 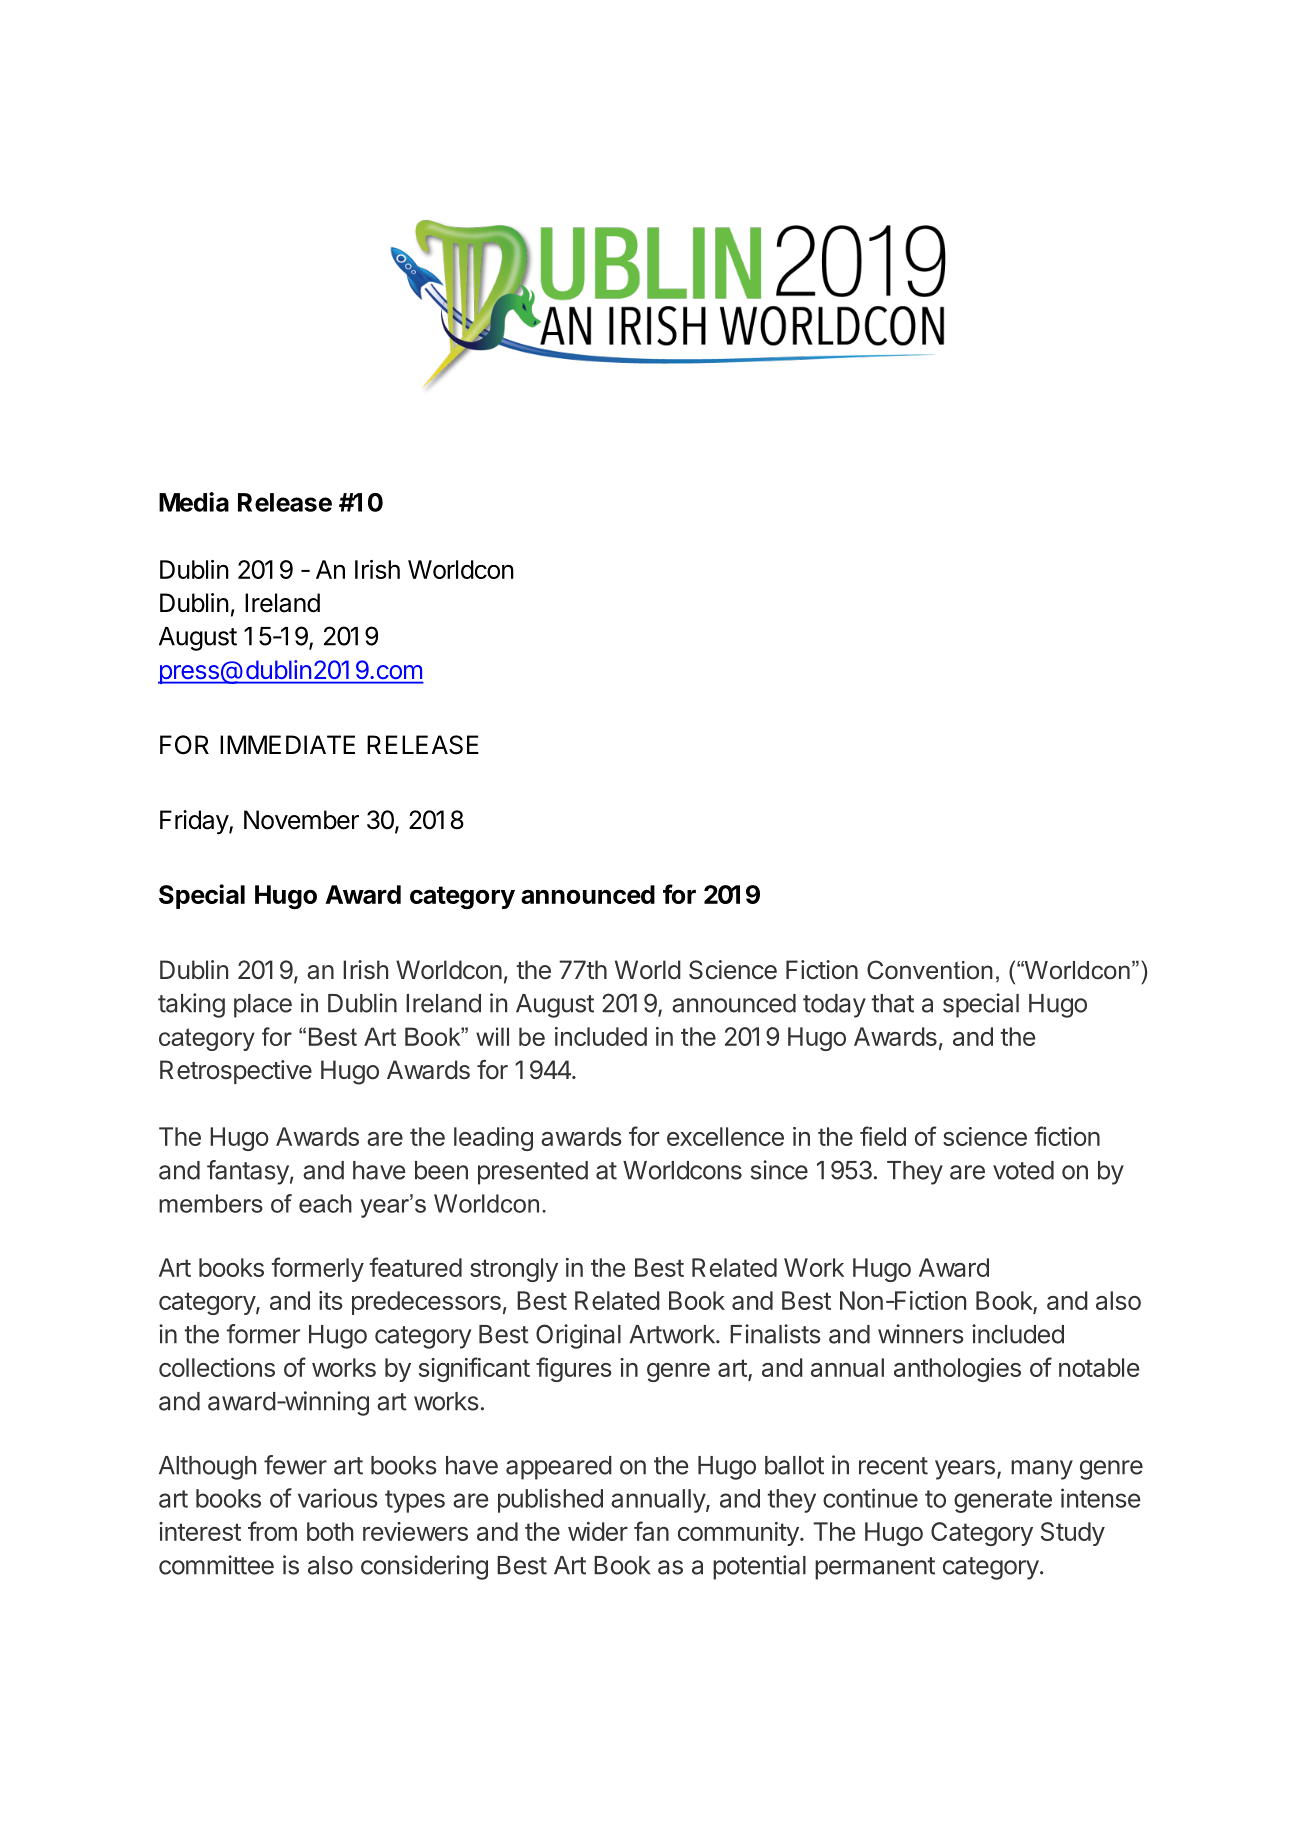 I want to click on that, so click(x=892, y=1003).
